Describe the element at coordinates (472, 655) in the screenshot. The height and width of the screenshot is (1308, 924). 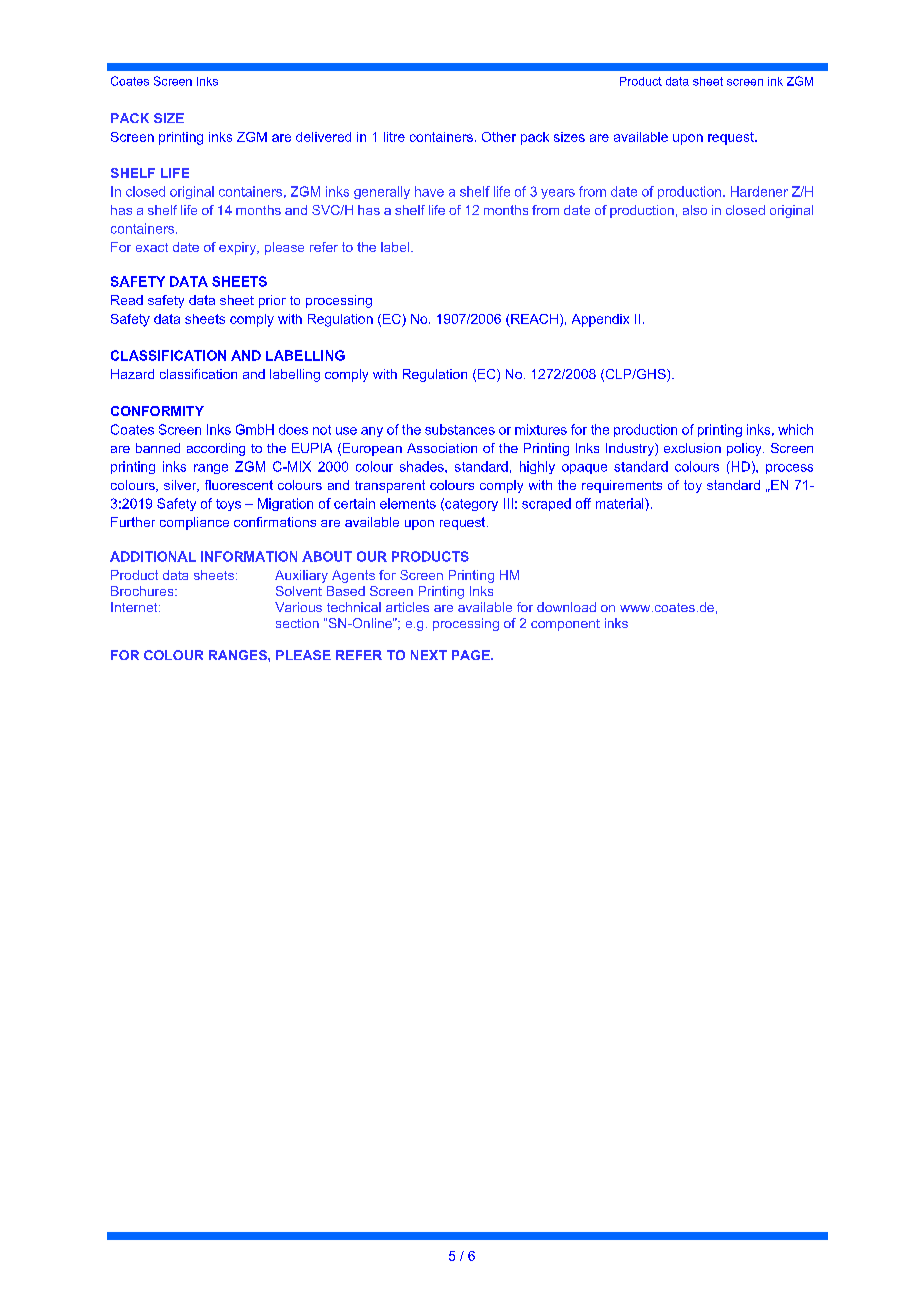
I see `PAGE` at that location.
